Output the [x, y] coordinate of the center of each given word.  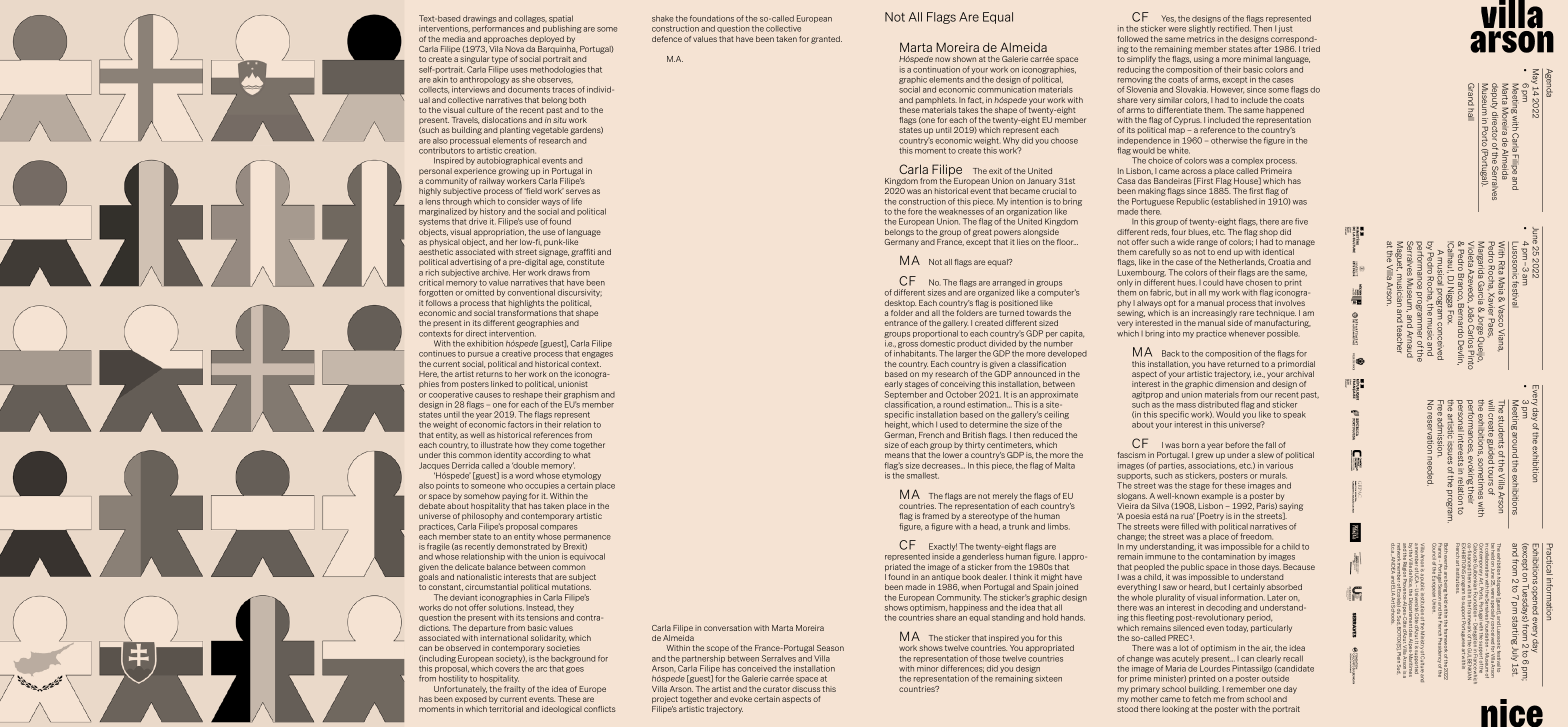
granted [826, 40]
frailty [514, 690]
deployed [547, 40]
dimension [1234, 384]
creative [516, 353]
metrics [1201, 39]
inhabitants [915, 353]
